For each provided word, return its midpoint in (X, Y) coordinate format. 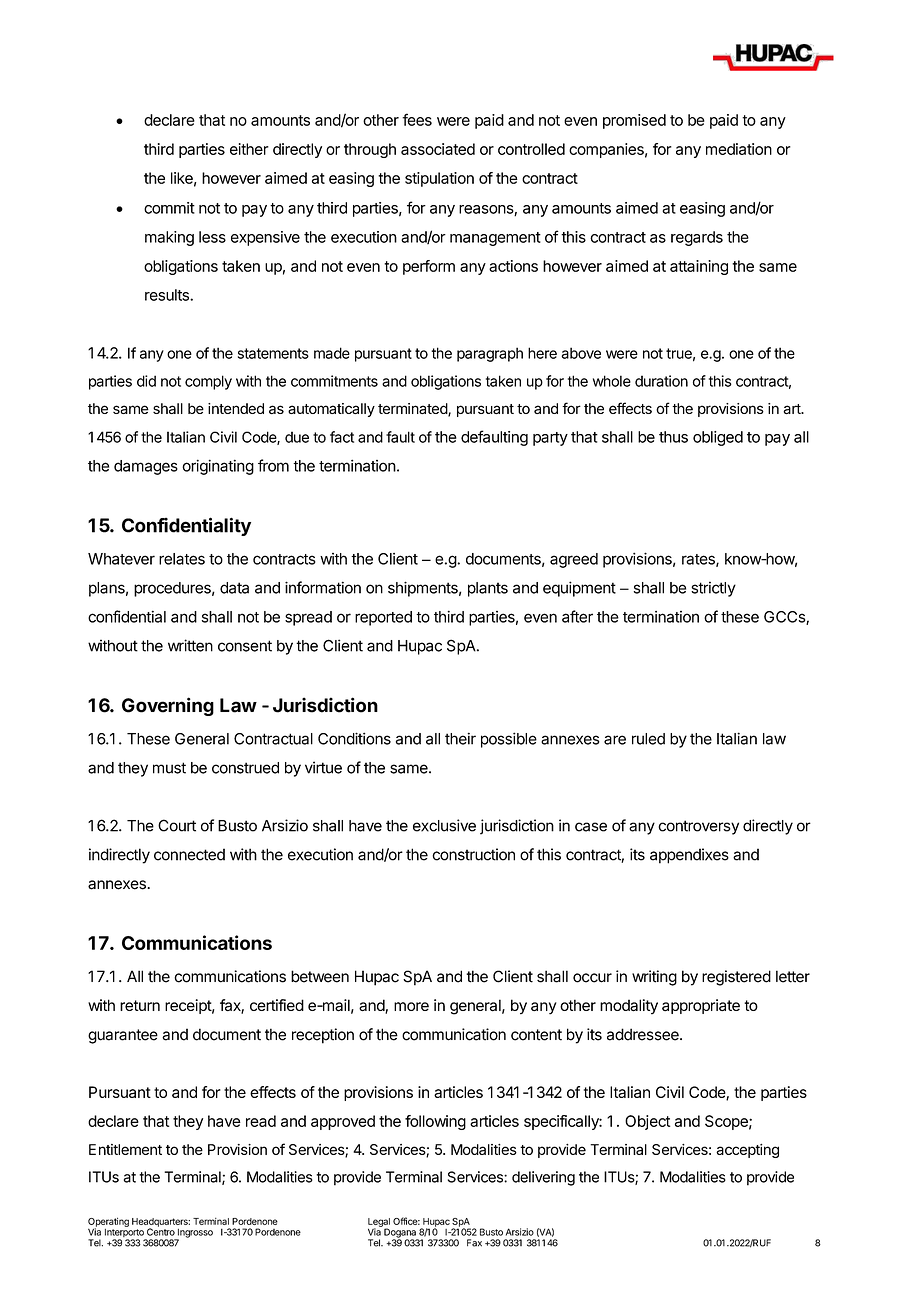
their (460, 738)
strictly (713, 589)
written (190, 645)
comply (208, 382)
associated (438, 149)
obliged (718, 438)
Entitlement (125, 1149)
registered (736, 978)
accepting (747, 1151)
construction (473, 854)
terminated (413, 410)
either (249, 149)
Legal (379, 1223)
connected (189, 854)
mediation (739, 149)
